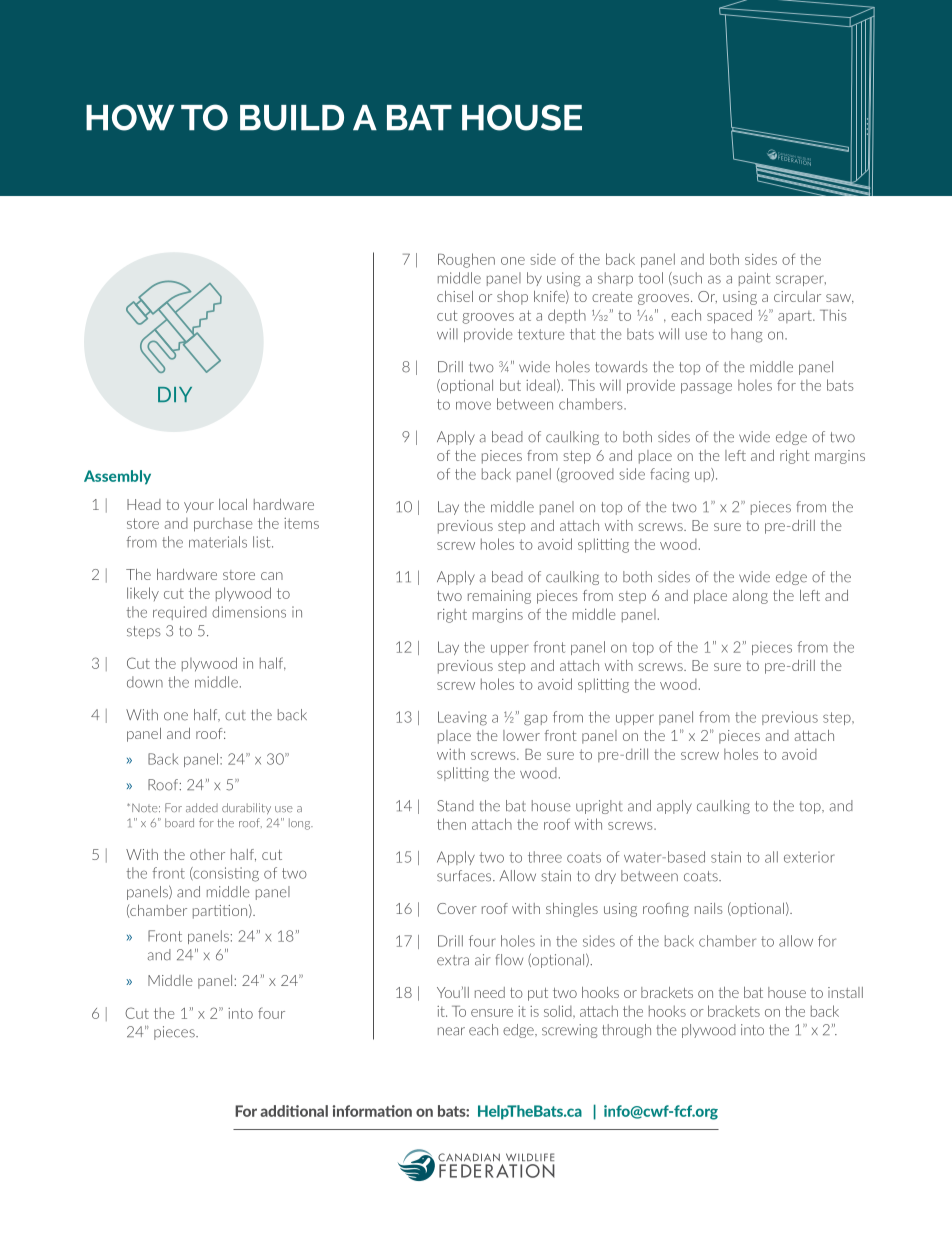 Image resolution: width=952 pixels, height=1233 pixels. What do you see at coordinates (510, 385) in the screenshot?
I see `but` at bounding box center [510, 385].
